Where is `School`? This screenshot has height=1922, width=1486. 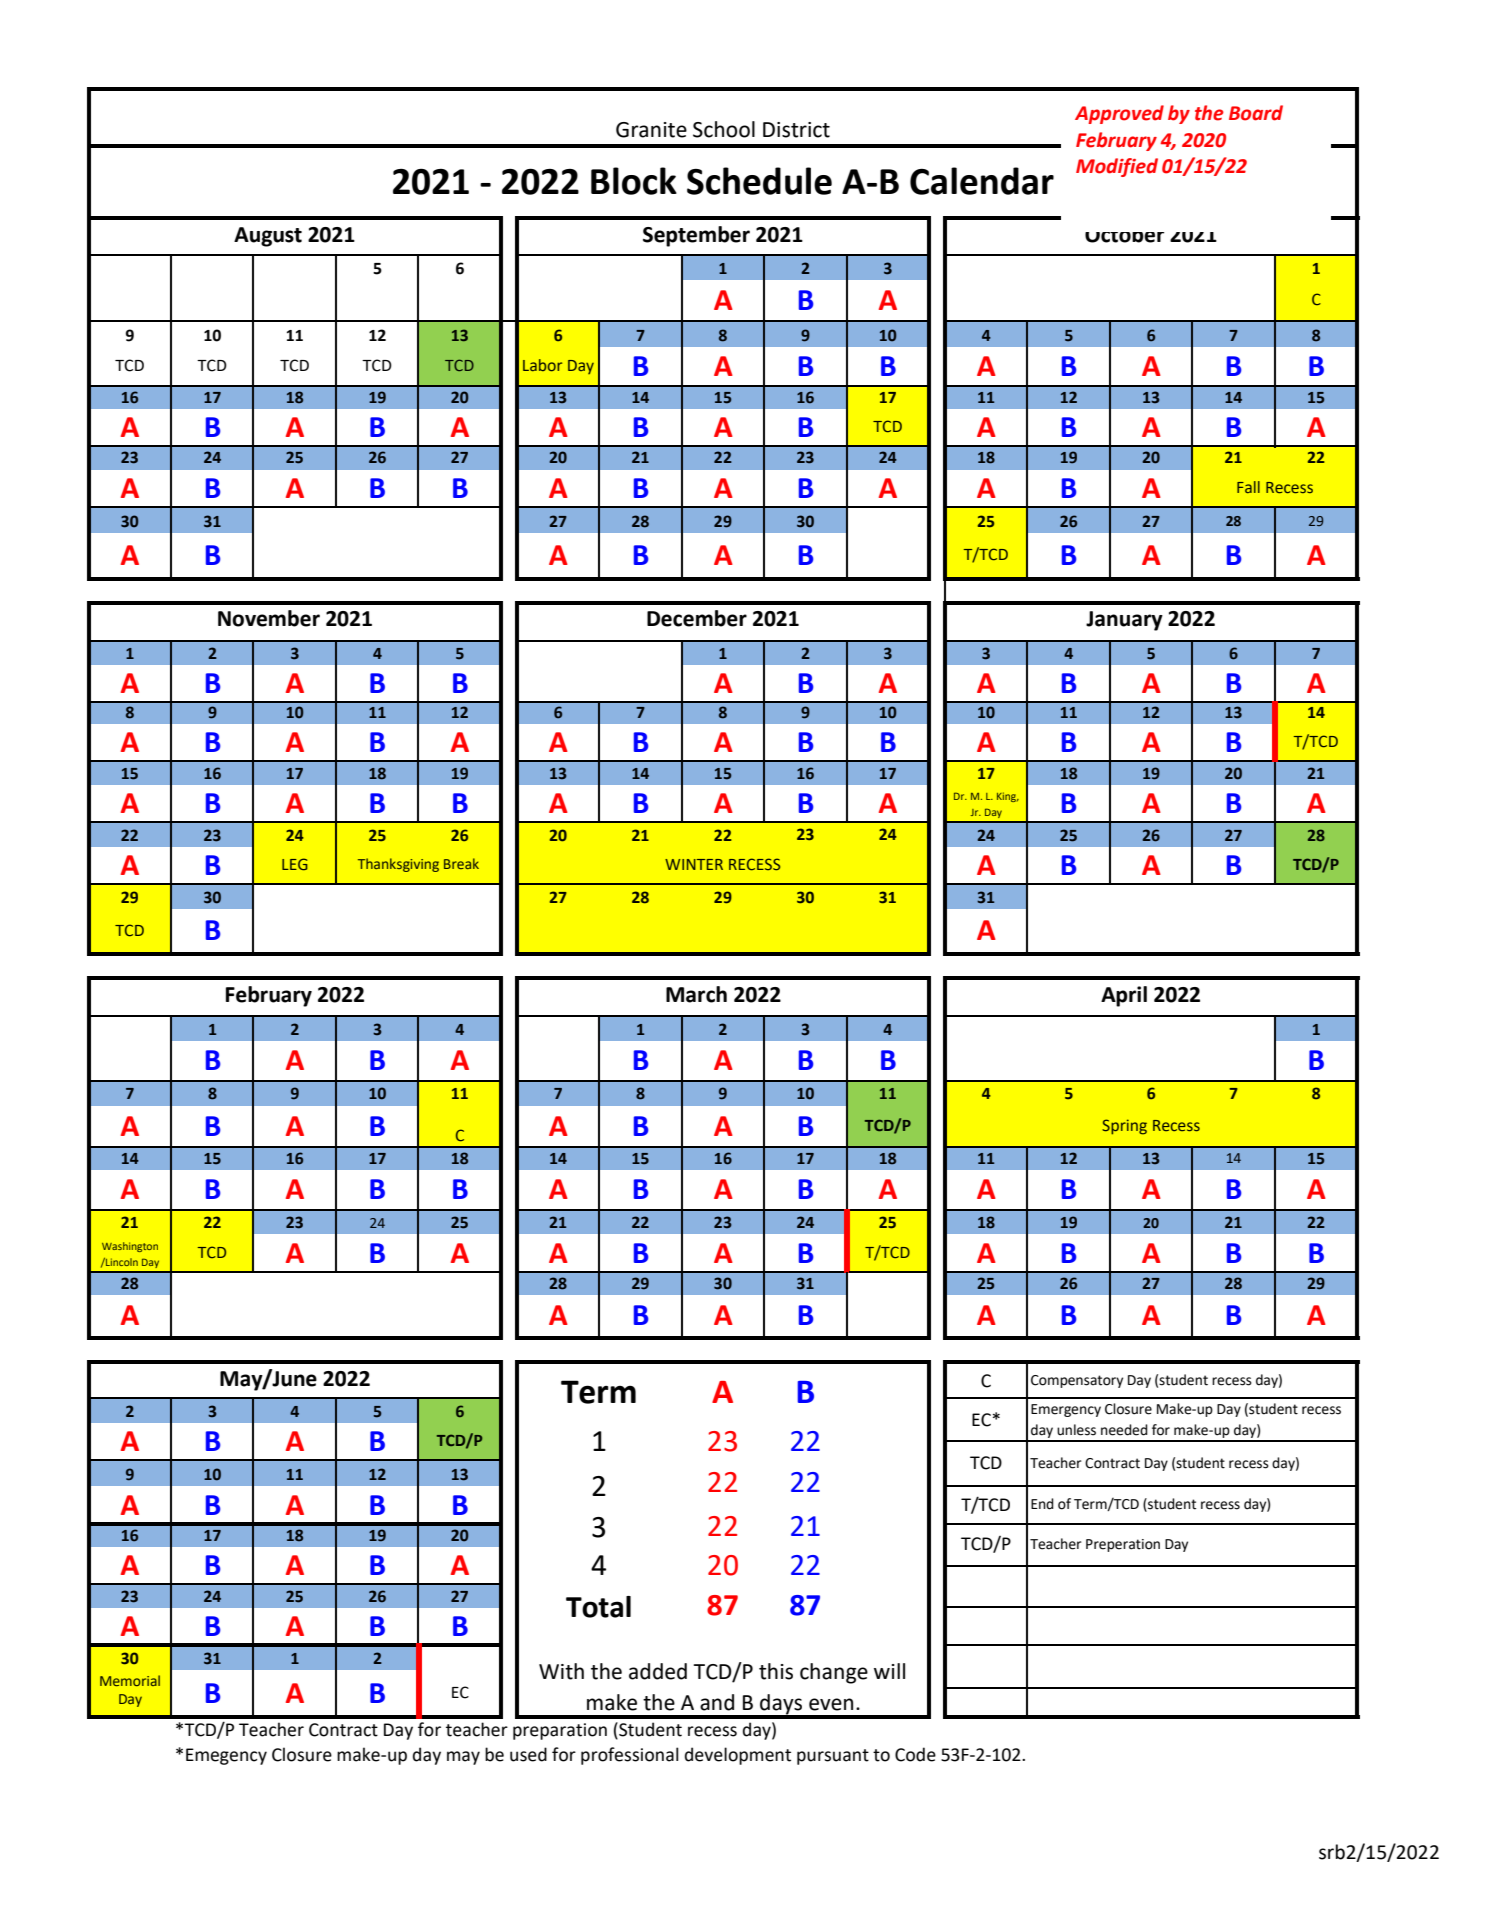
School is located at coordinates (724, 129).
